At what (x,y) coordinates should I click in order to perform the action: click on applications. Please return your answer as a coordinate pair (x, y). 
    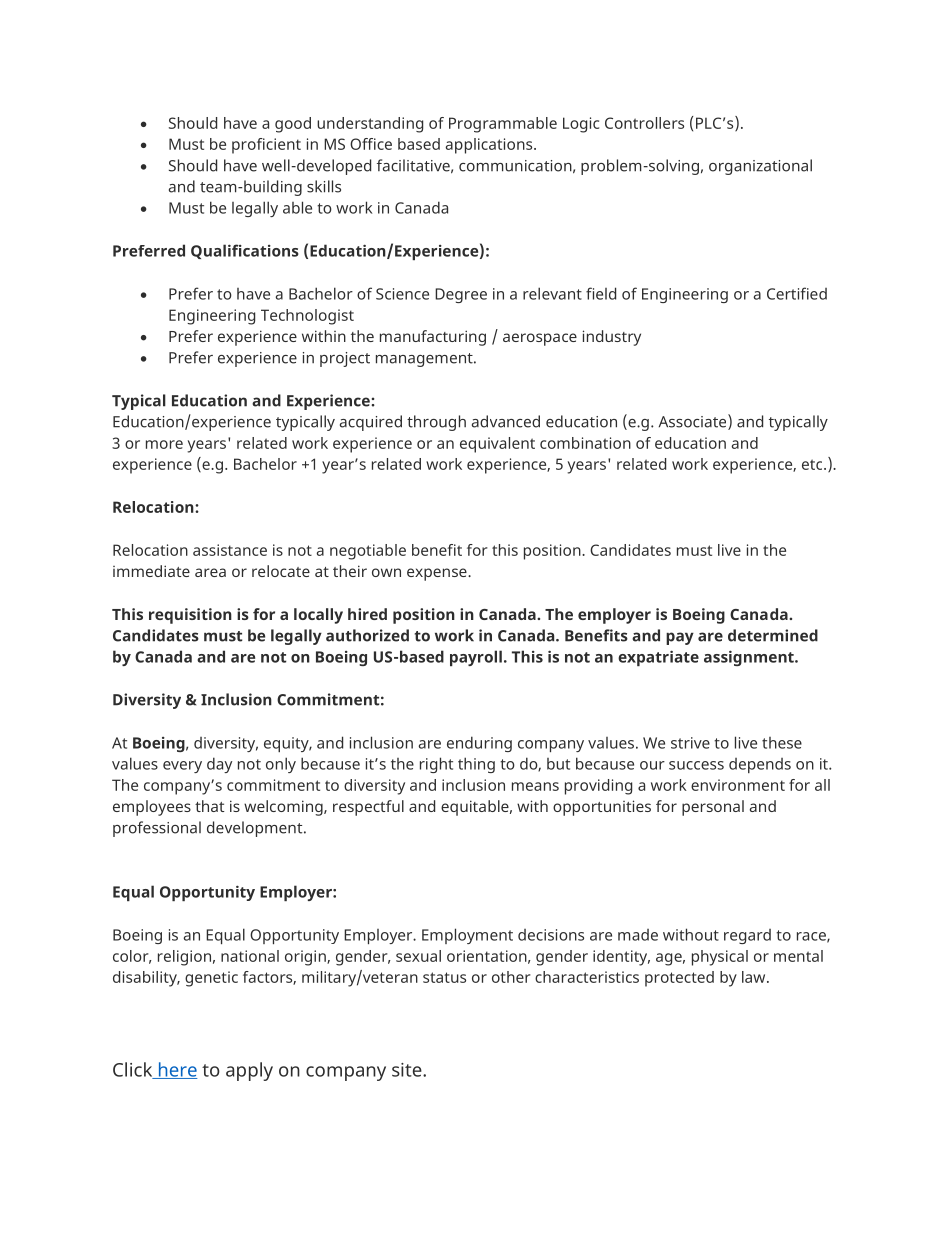
    Looking at the image, I should click on (490, 146).
